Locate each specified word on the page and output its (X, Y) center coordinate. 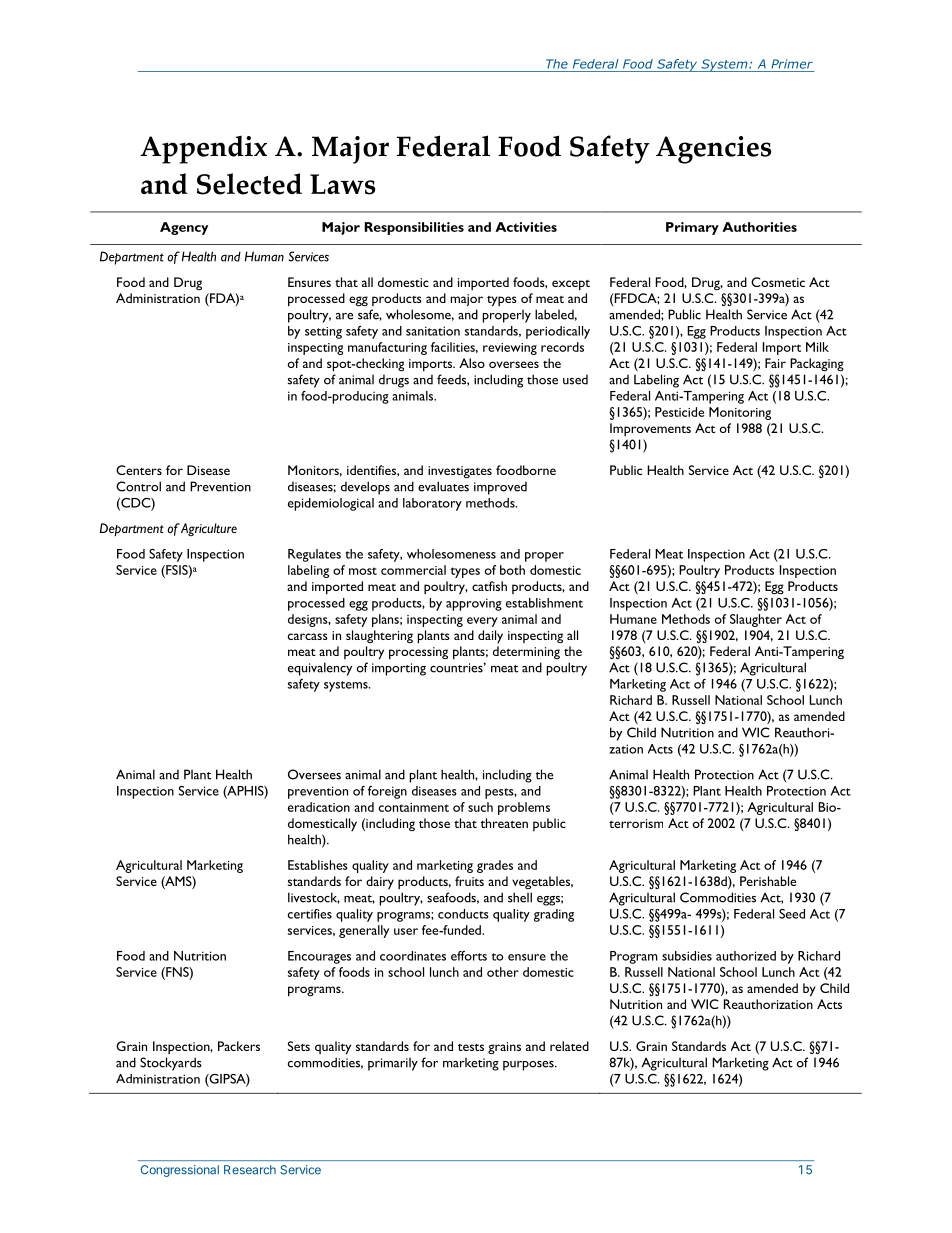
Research (250, 1170)
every (482, 622)
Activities (526, 227)
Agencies (714, 150)
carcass (308, 636)
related (569, 1046)
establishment (544, 603)
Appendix (203, 150)
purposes (529, 1066)
